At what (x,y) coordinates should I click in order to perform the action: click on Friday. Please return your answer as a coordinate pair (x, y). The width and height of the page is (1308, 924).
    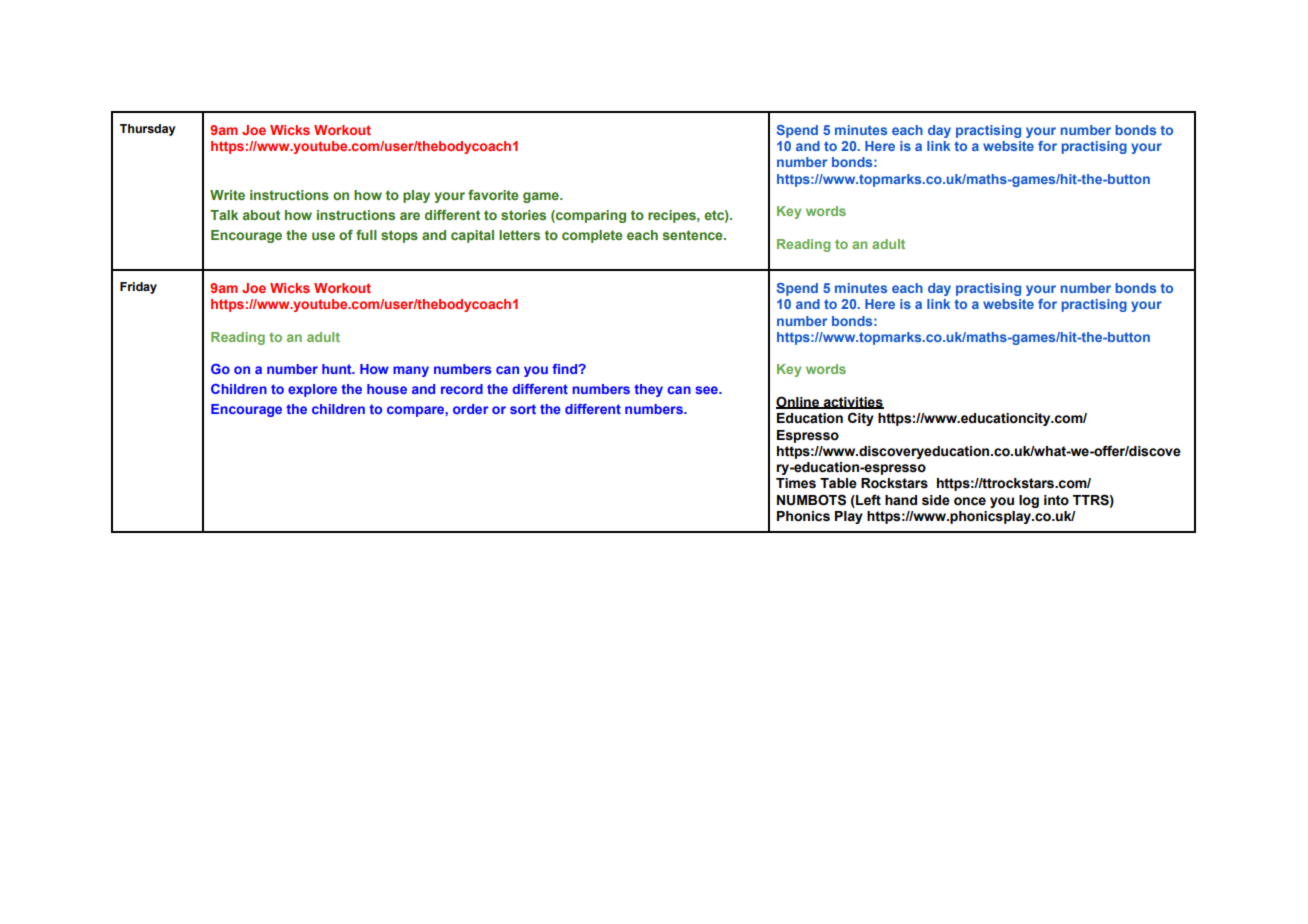
    Looking at the image, I should click on (138, 288).
